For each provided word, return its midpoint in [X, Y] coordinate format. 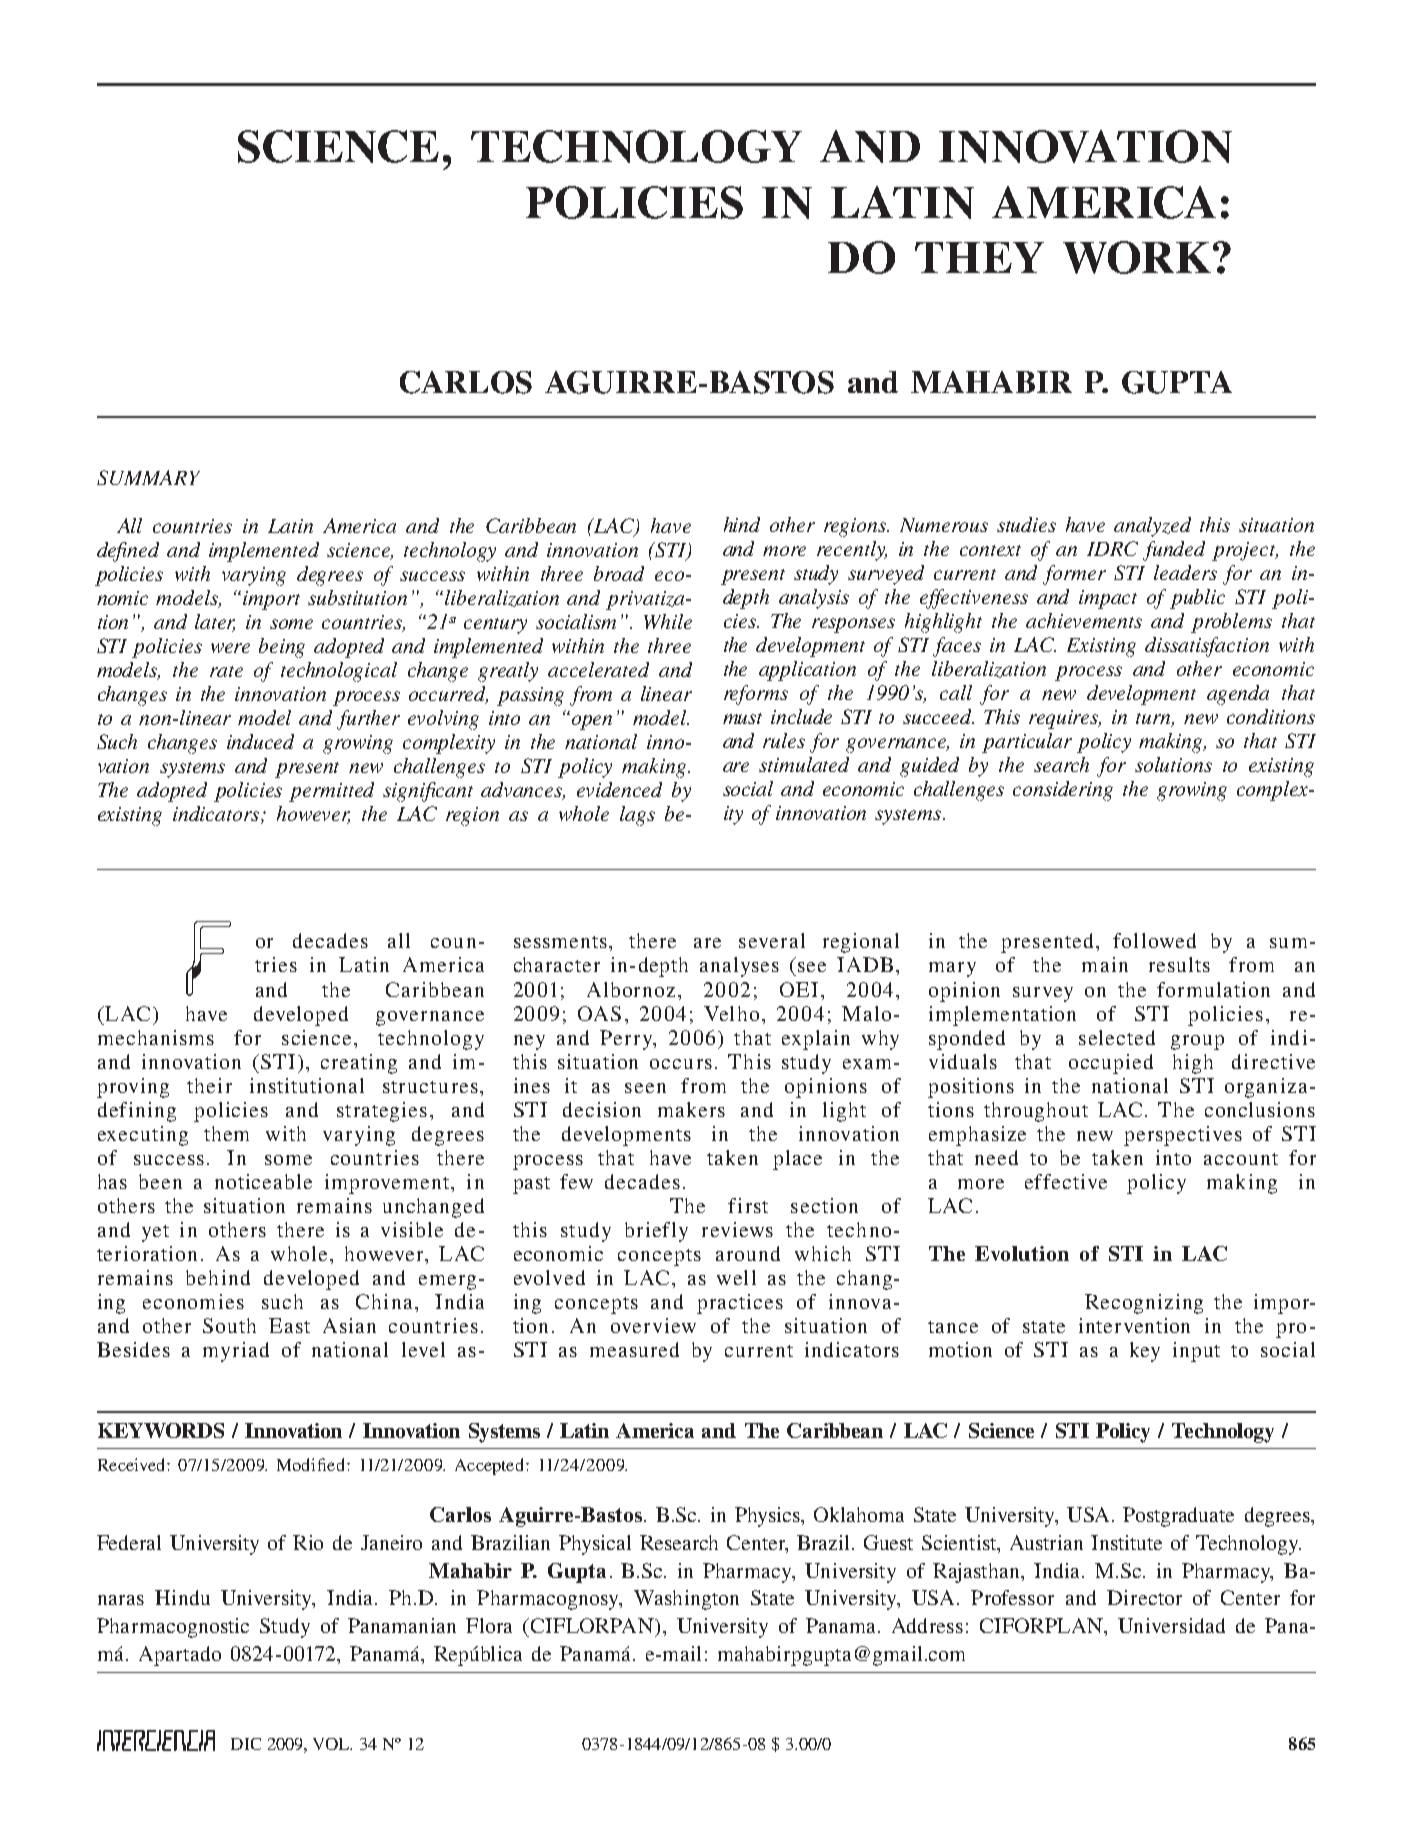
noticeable [263, 1181]
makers [691, 1109]
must [742, 718]
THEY [979, 257]
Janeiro [391, 1542]
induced [260, 741]
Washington [686, 1600]
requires [1065, 719]
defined [128, 552]
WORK [1137, 257]
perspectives [1183, 1136]
